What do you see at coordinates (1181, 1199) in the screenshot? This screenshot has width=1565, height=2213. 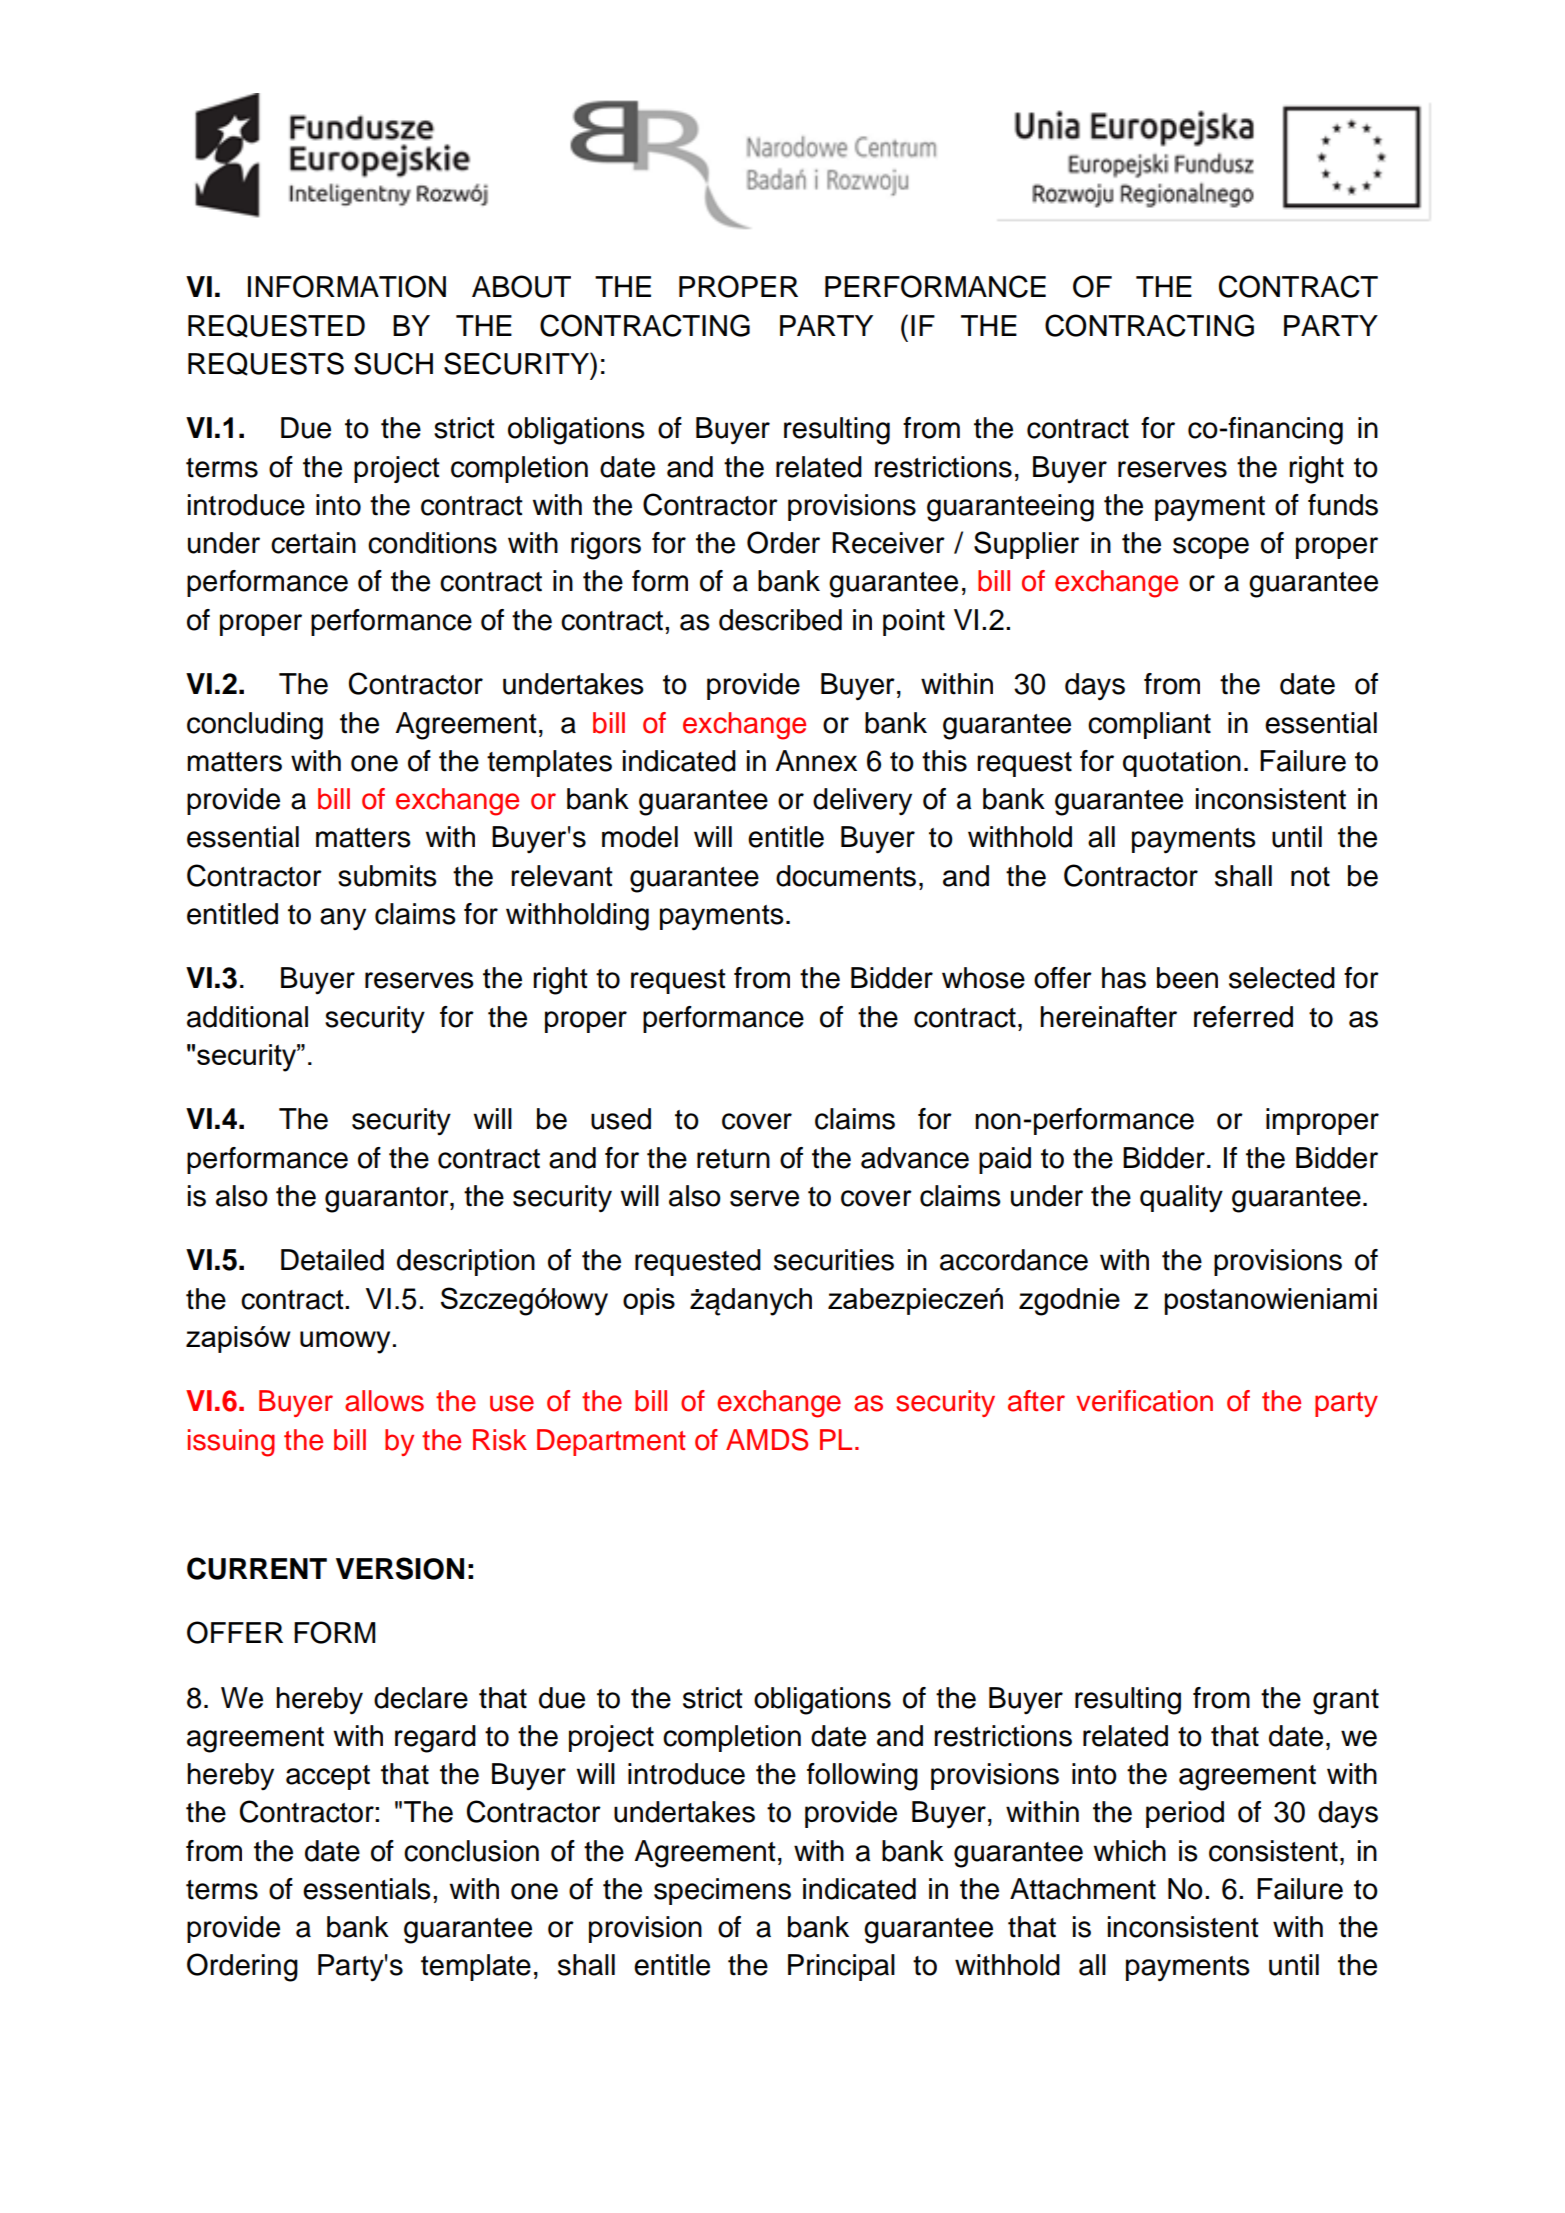 I see `quality` at bounding box center [1181, 1199].
